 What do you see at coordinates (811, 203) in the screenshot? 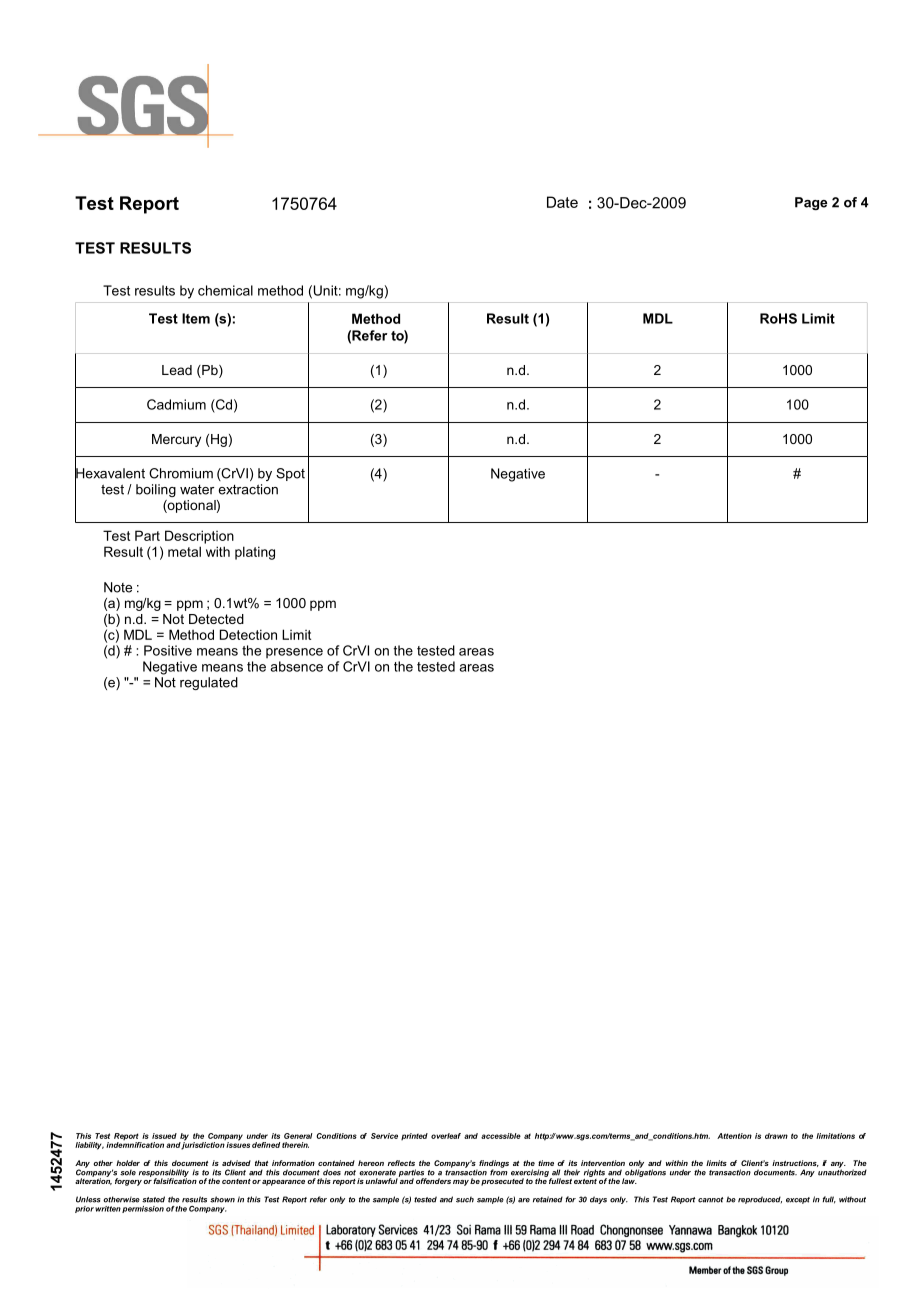
I see `Page` at bounding box center [811, 203].
